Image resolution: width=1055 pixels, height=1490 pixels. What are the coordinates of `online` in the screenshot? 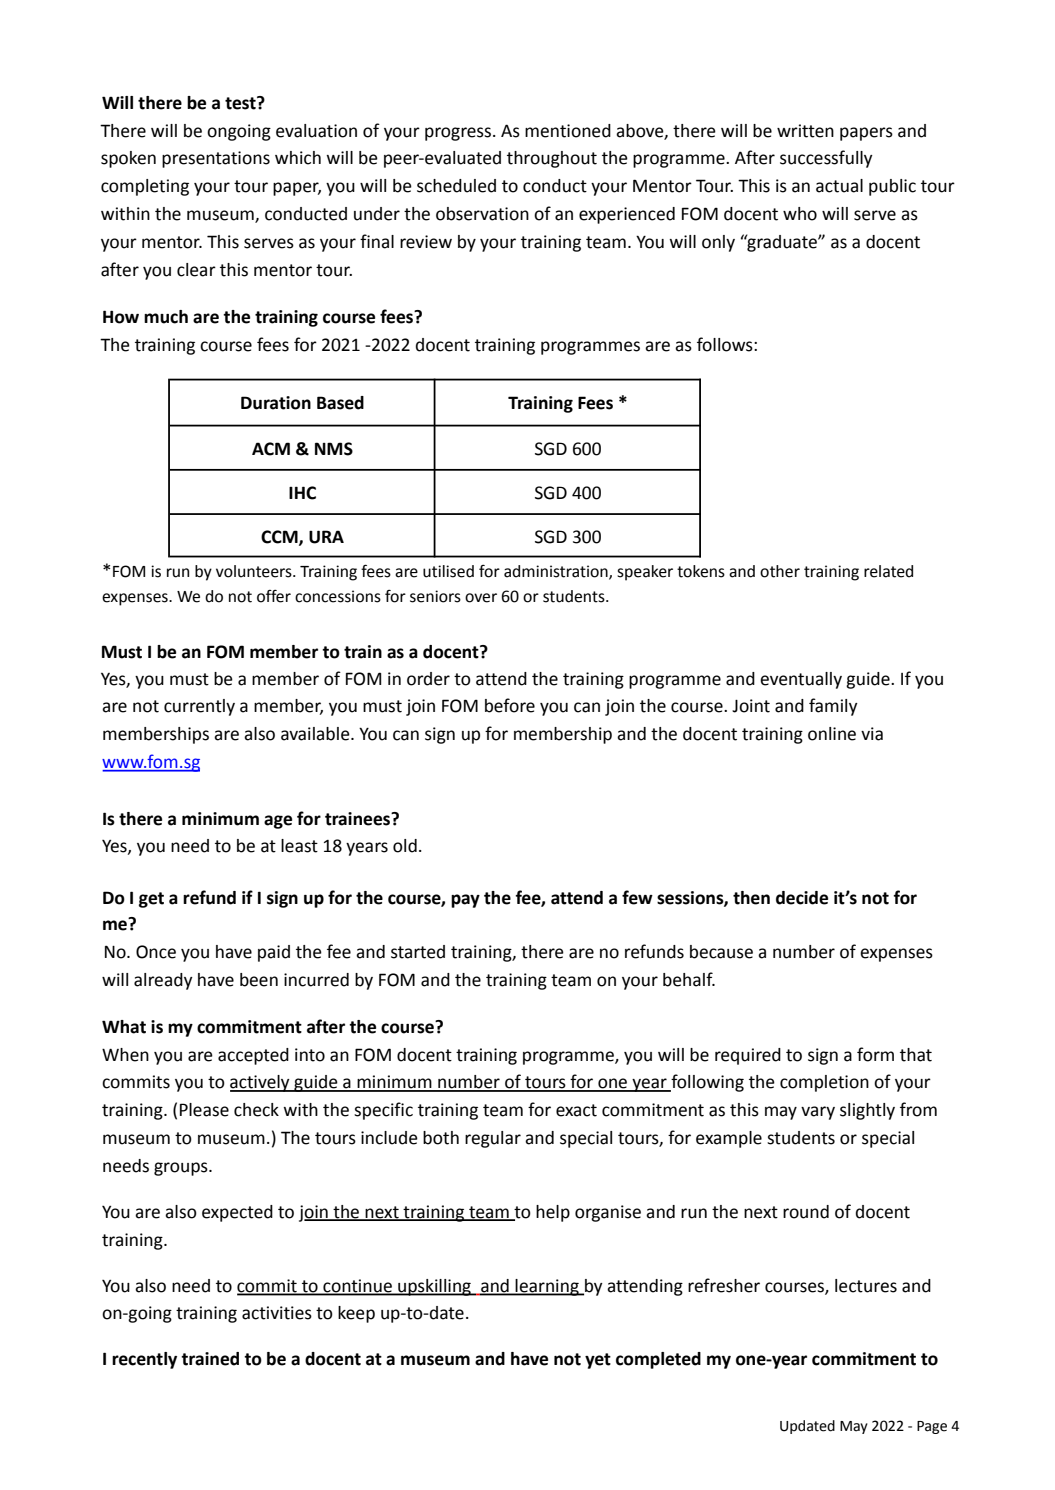 It's located at (832, 734).
